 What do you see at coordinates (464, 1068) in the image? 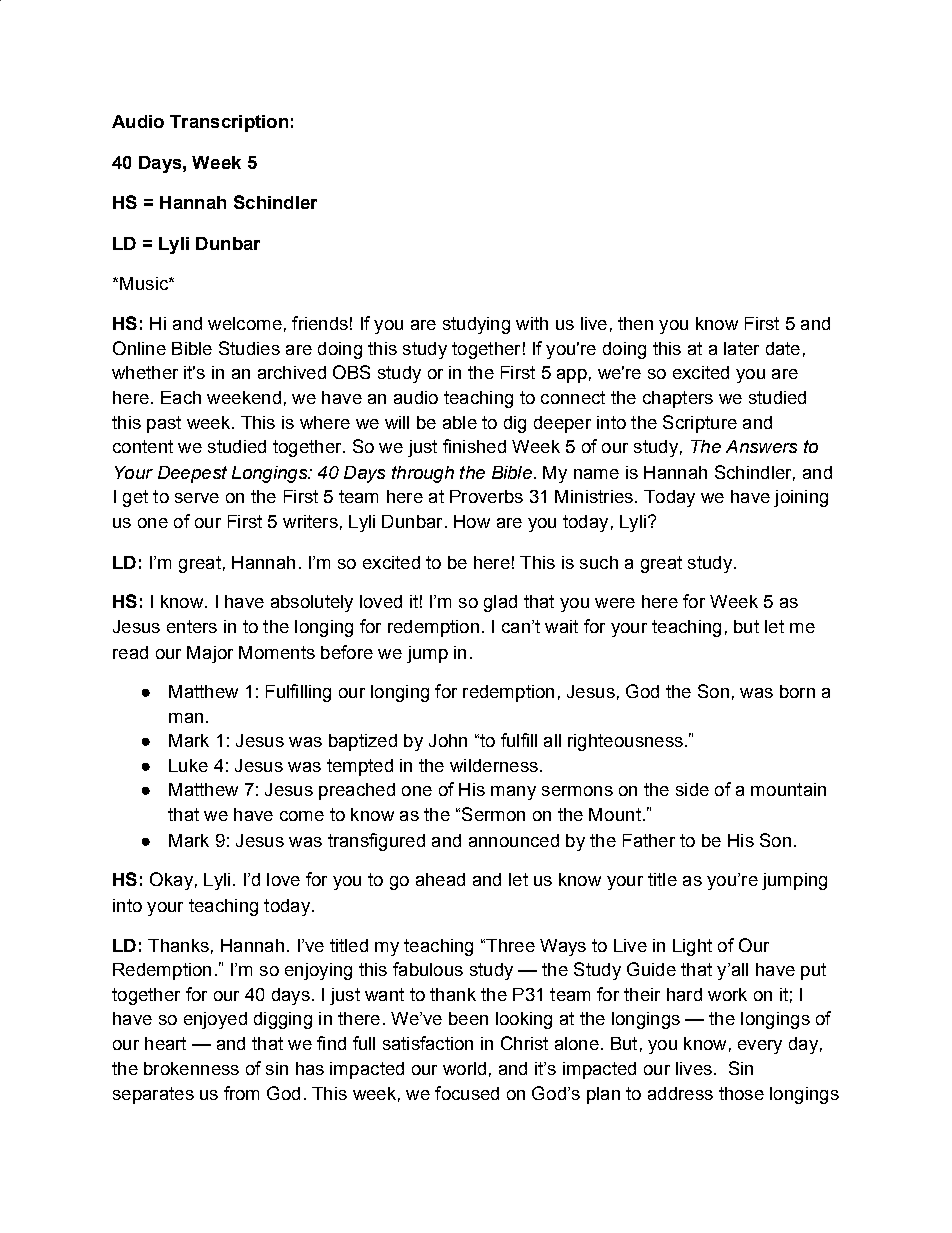
I see `world` at bounding box center [464, 1068].
